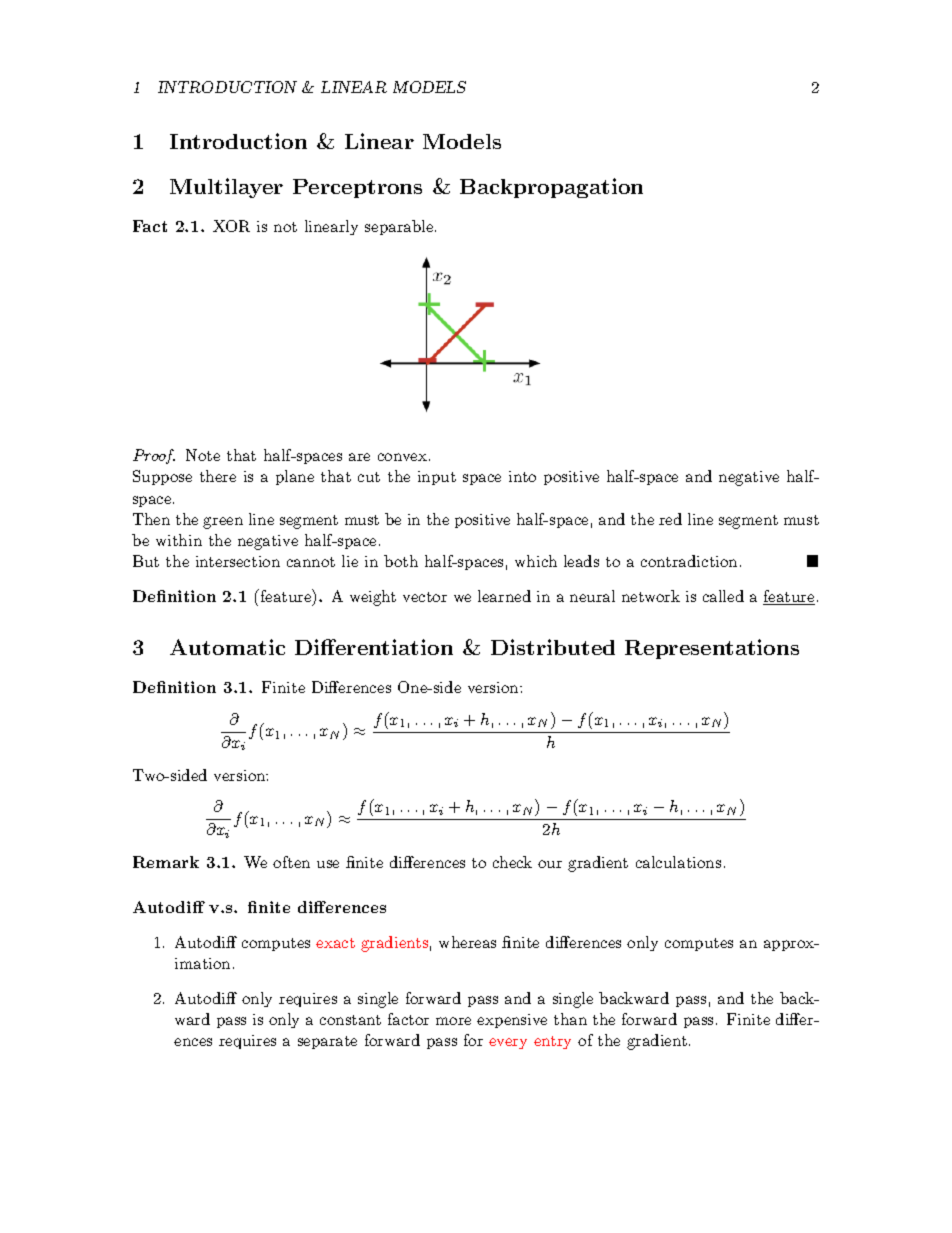 Image resolution: width=952 pixels, height=1233 pixels. What do you see at coordinates (402, 457) in the page?
I see `convex` at bounding box center [402, 457].
